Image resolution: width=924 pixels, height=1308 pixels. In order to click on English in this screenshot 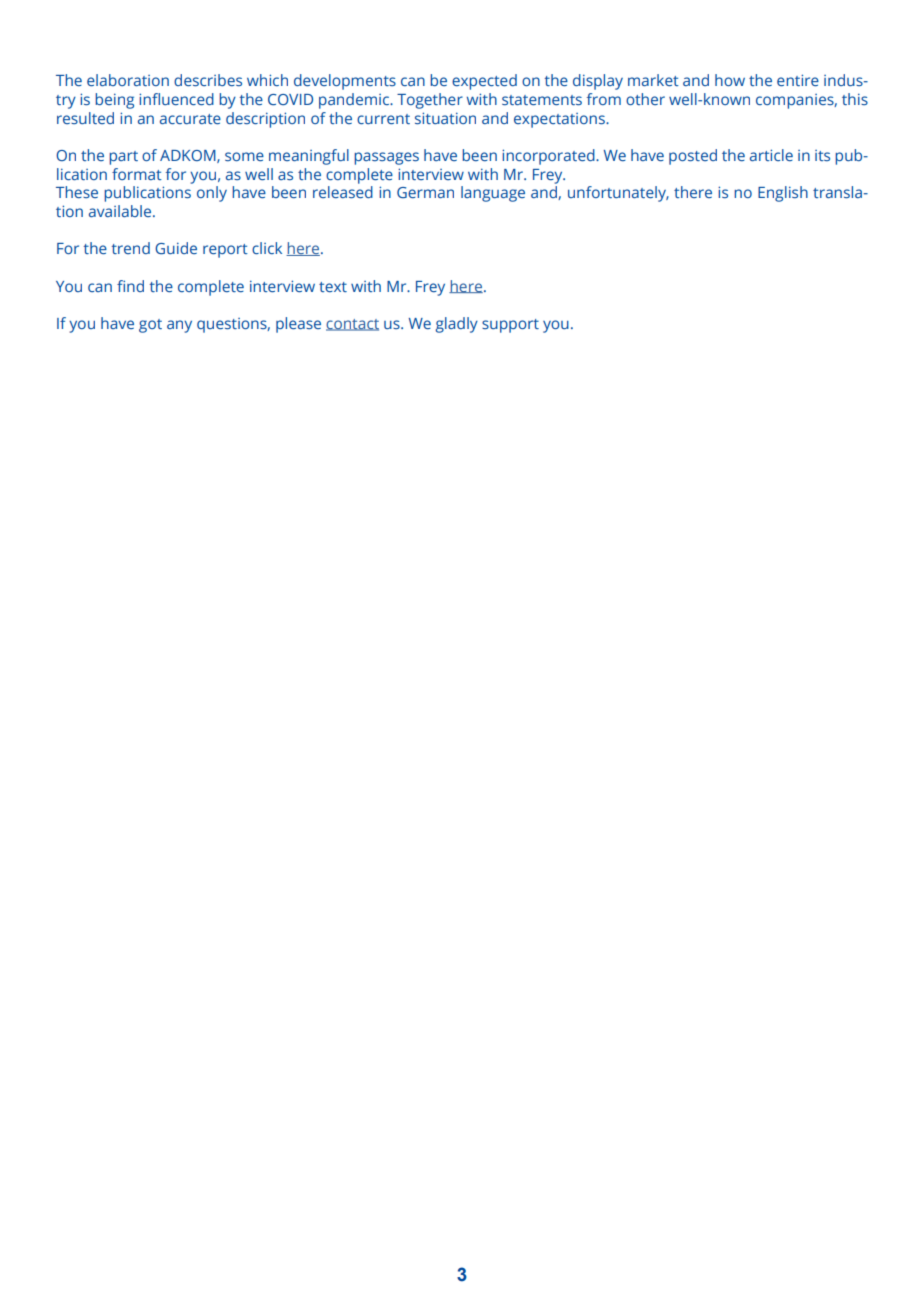, I will do `click(783, 194)`.
